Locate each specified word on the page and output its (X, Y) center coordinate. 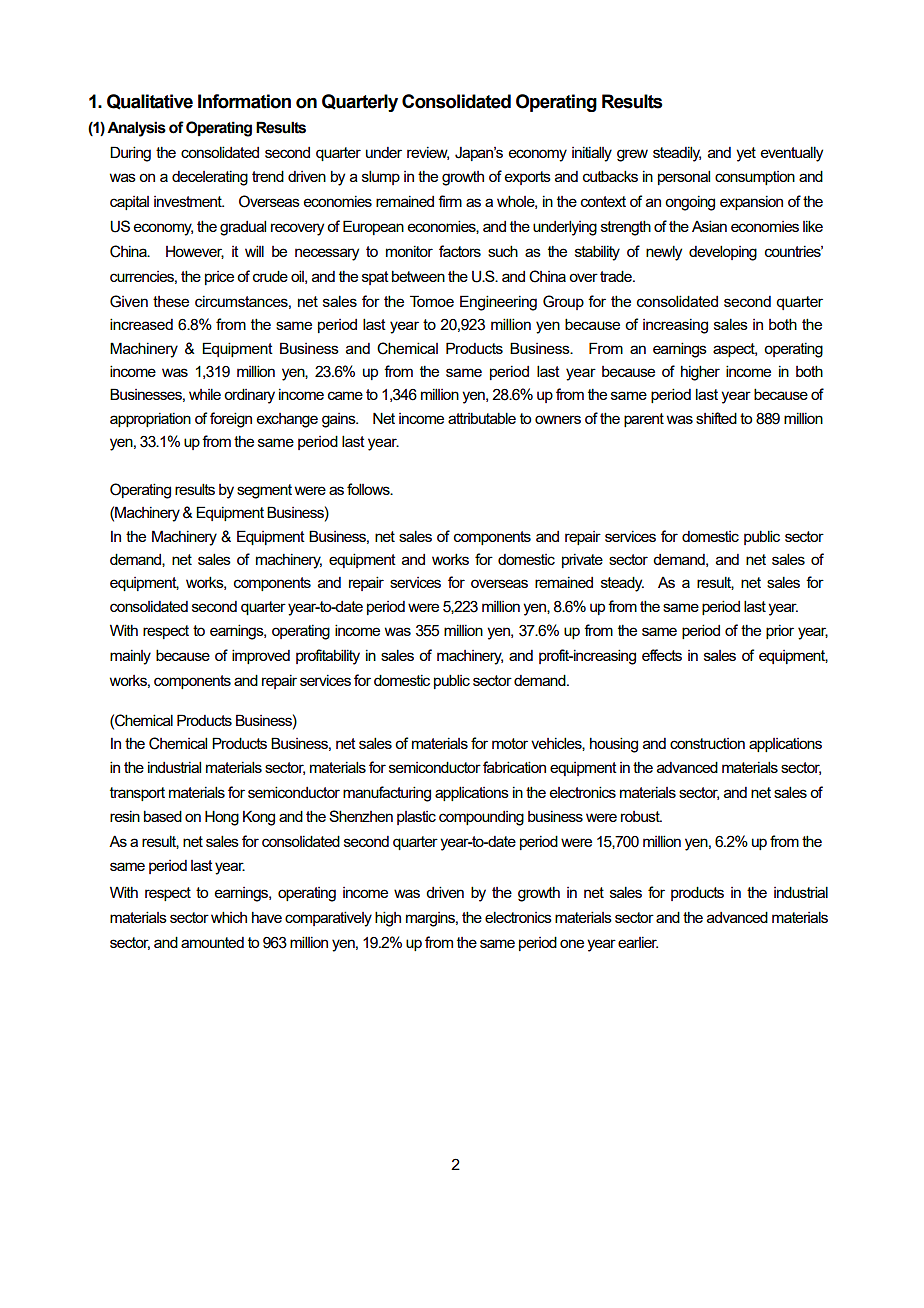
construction (707, 743)
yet (746, 154)
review (428, 153)
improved (261, 656)
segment (264, 491)
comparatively (328, 919)
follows (369, 489)
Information (244, 101)
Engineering (498, 303)
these (171, 301)
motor (510, 743)
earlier (638, 942)
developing (723, 253)
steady (622, 584)
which (229, 917)
